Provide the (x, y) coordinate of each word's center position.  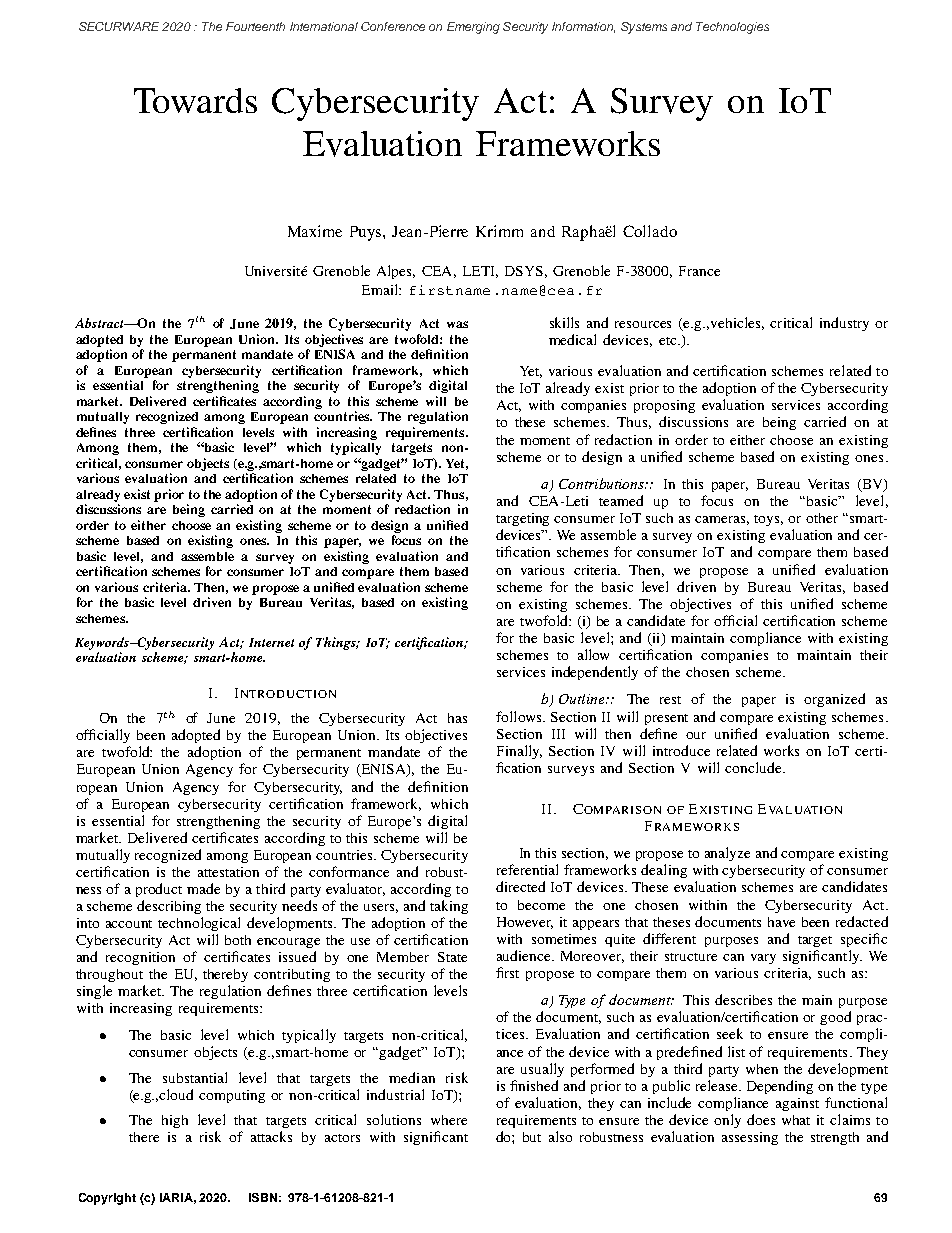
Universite (276, 271)
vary (763, 959)
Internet (271, 642)
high (175, 1121)
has (457, 718)
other (822, 518)
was (457, 324)
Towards (195, 100)
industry (844, 324)
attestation (228, 872)
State (452, 957)
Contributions (602, 483)
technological (199, 924)
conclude (754, 767)
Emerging (473, 28)
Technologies (732, 28)
